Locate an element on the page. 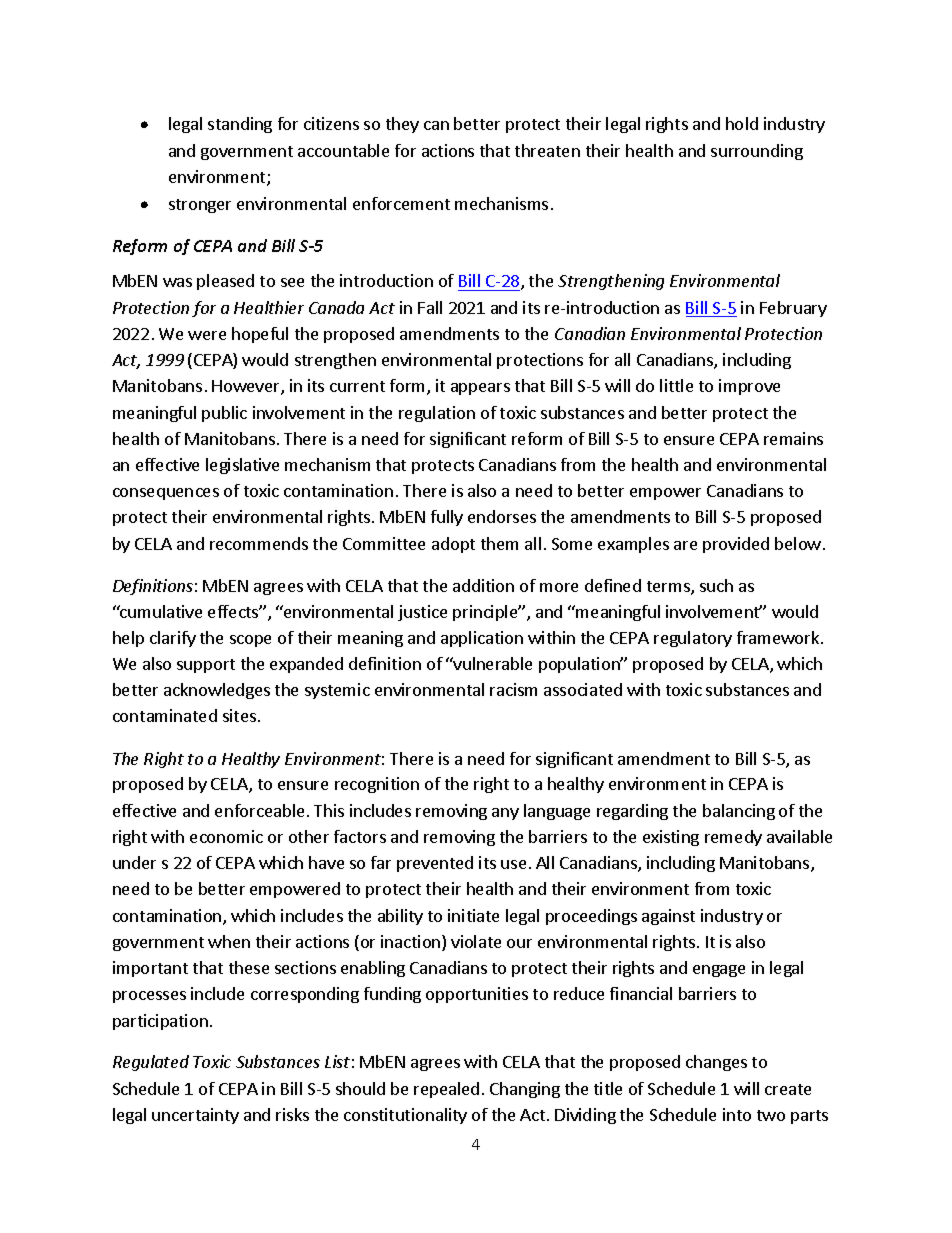  legislative is located at coordinates (242, 466).
